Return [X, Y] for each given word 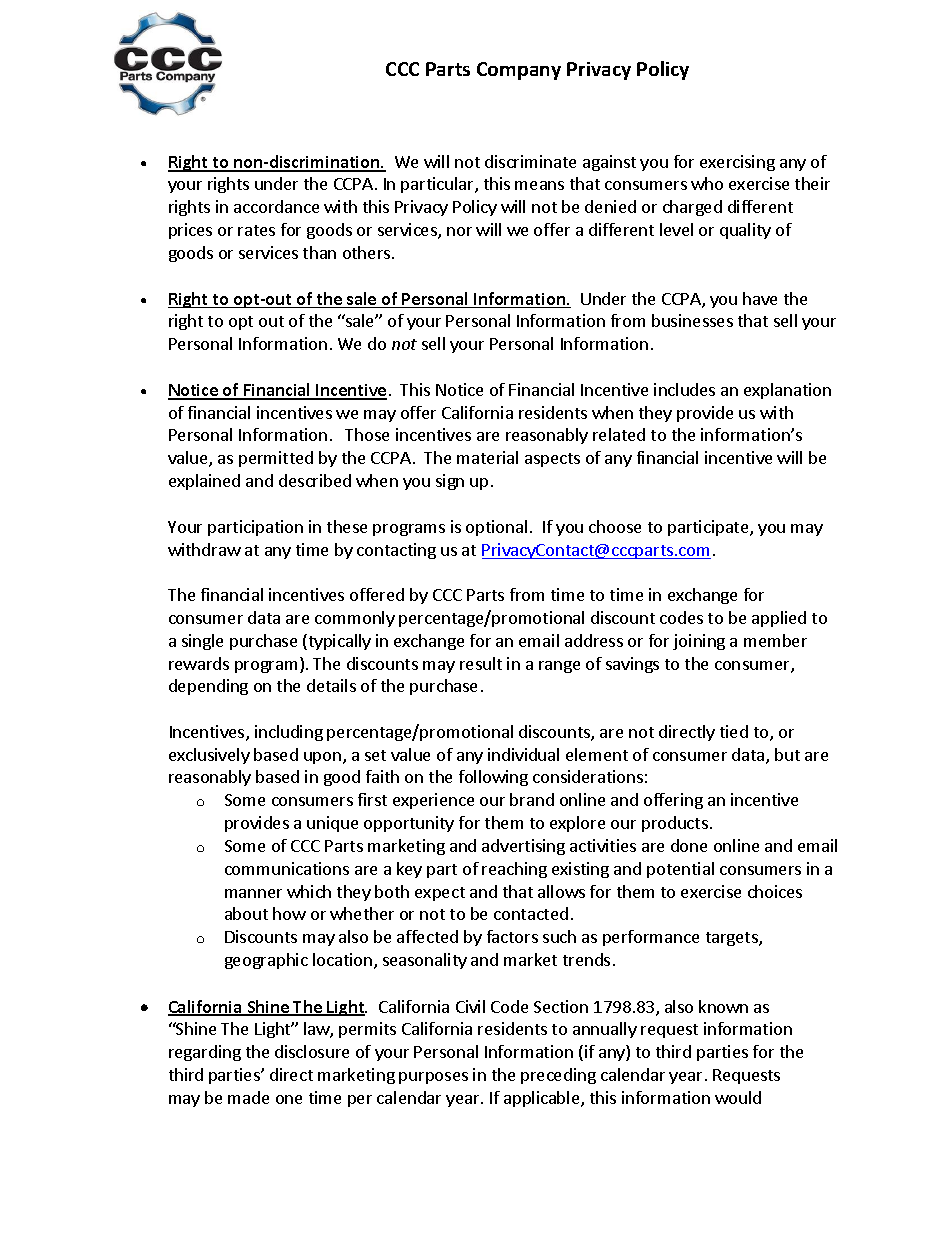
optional [496, 528]
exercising [737, 163]
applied [779, 619]
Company [519, 71]
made [248, 1097]
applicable [543, 1099]
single [202, 642]
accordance [276, 206]
